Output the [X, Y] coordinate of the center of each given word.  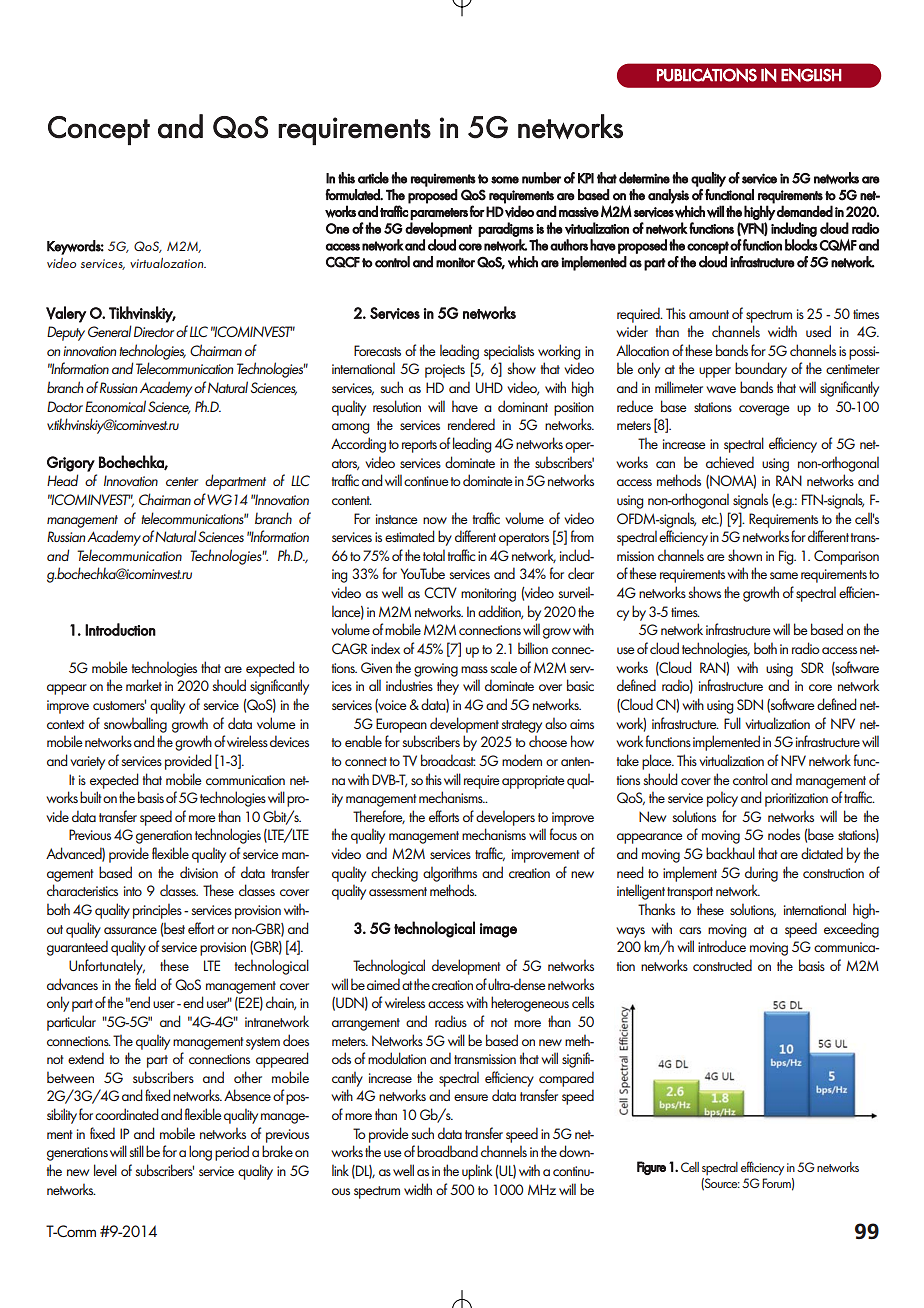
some [505, 180]
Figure [651, 1168]
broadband [447, 1151]
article [373, 178]
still [136, 1151]
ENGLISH [811, 75]
